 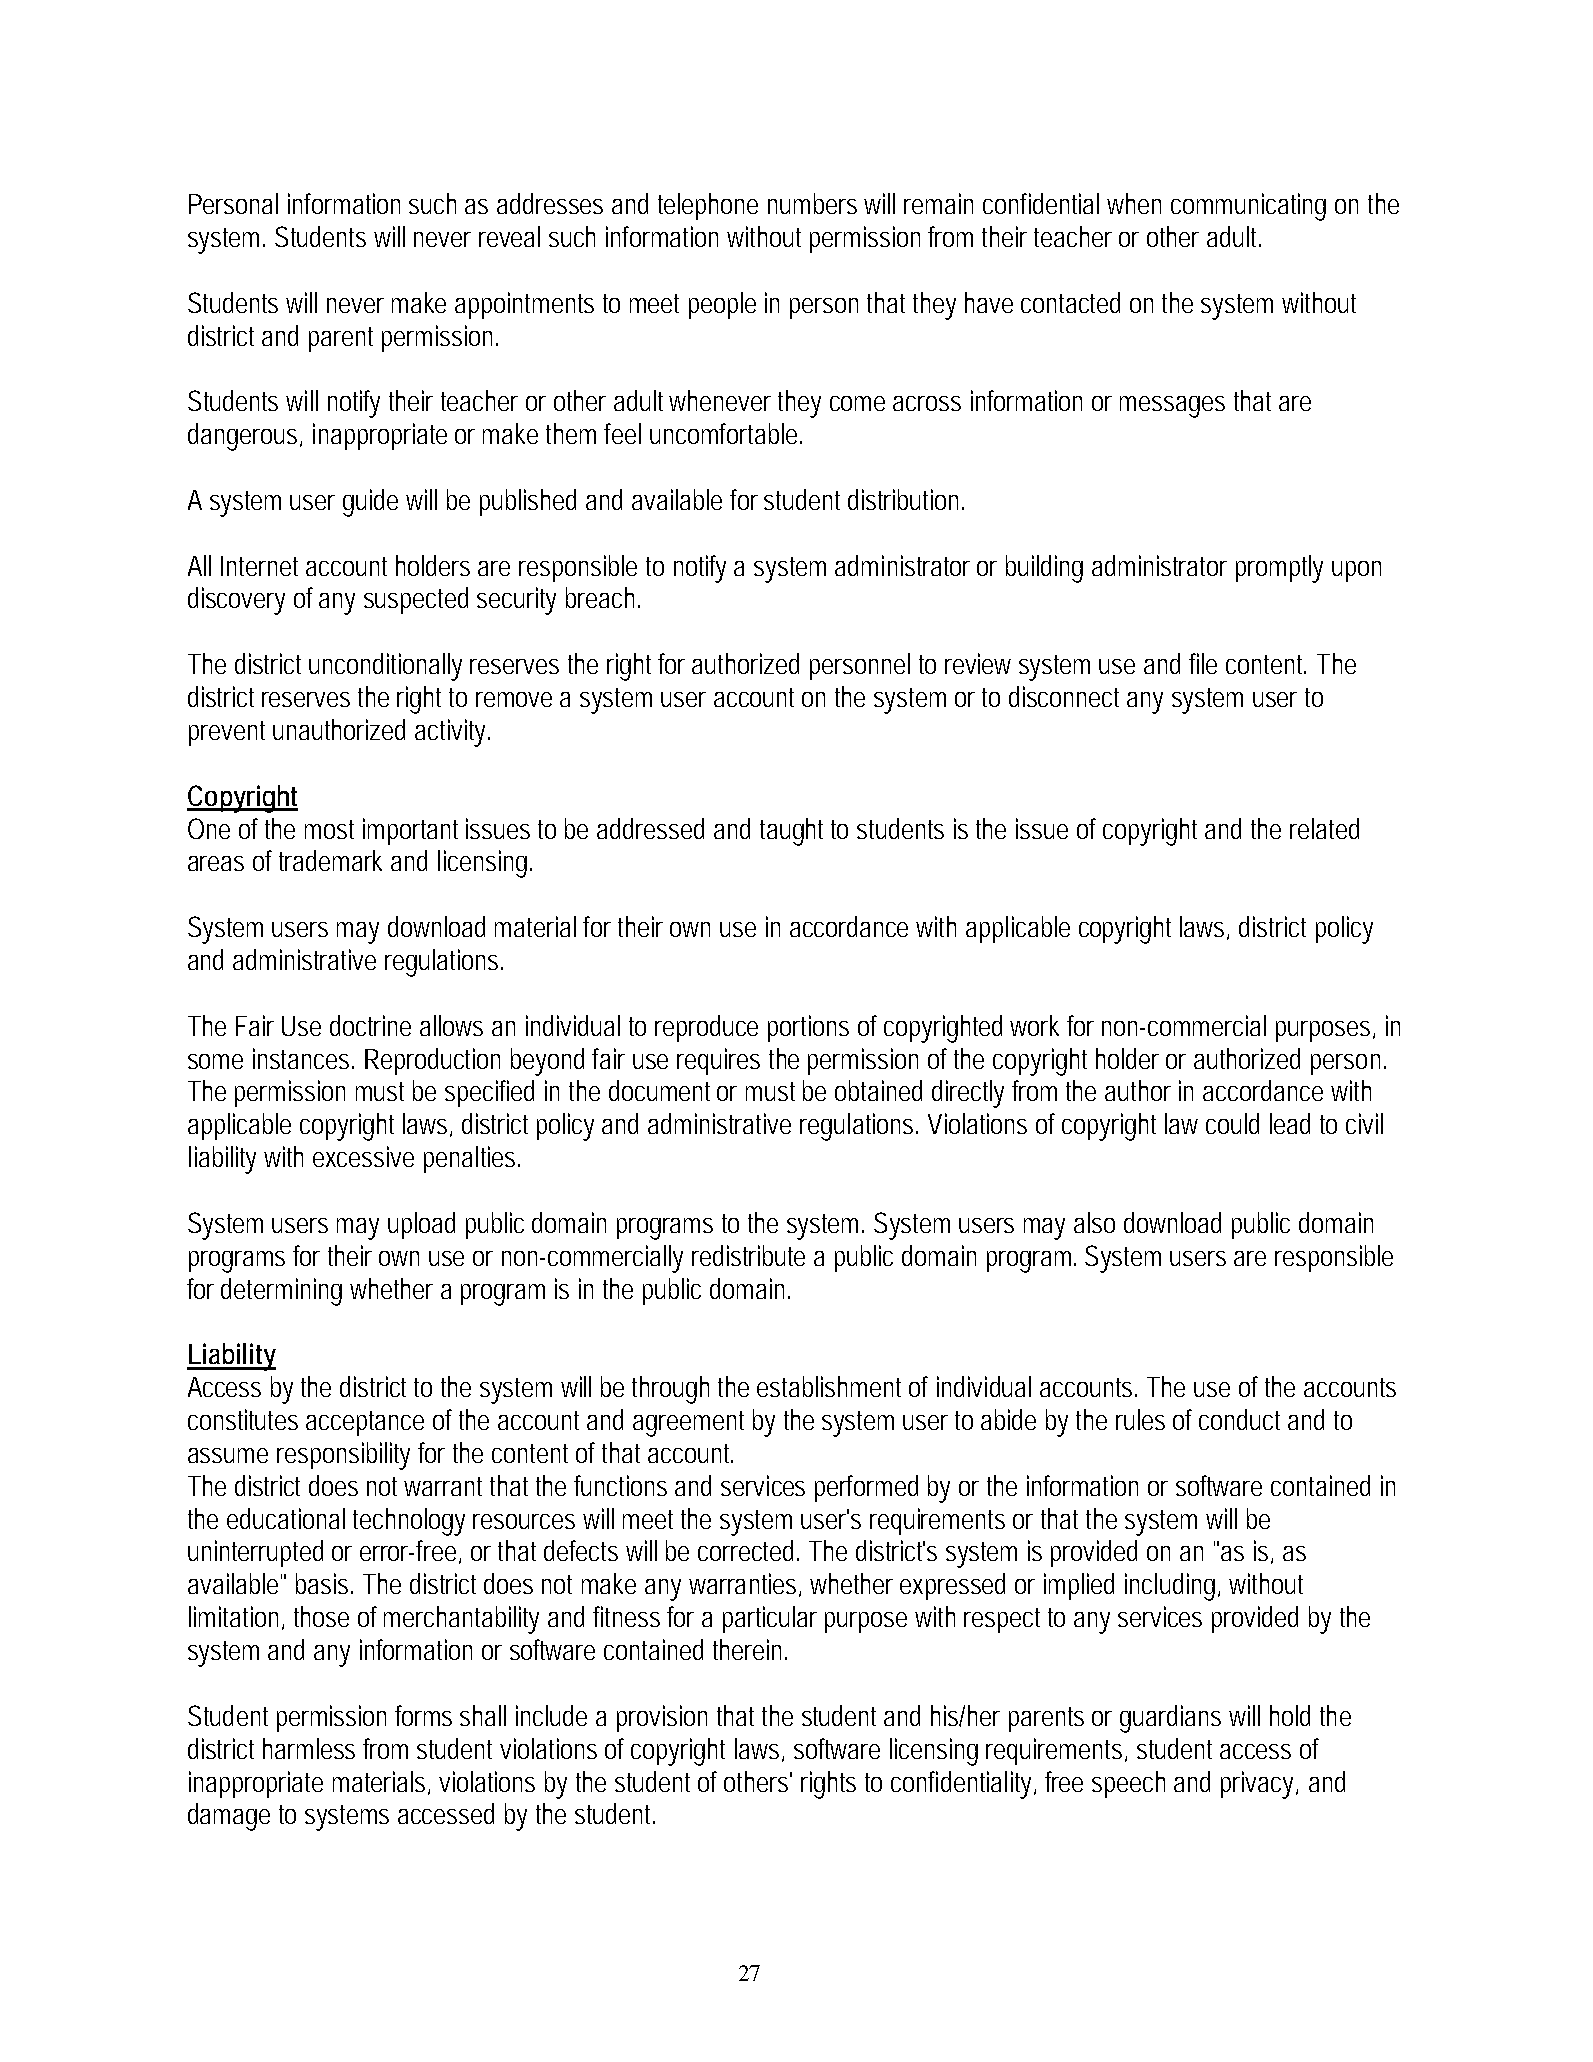 What do you see at coordinates (1232, 1123) in the image?
I see `could` at bounding box center [1232, 1123].
